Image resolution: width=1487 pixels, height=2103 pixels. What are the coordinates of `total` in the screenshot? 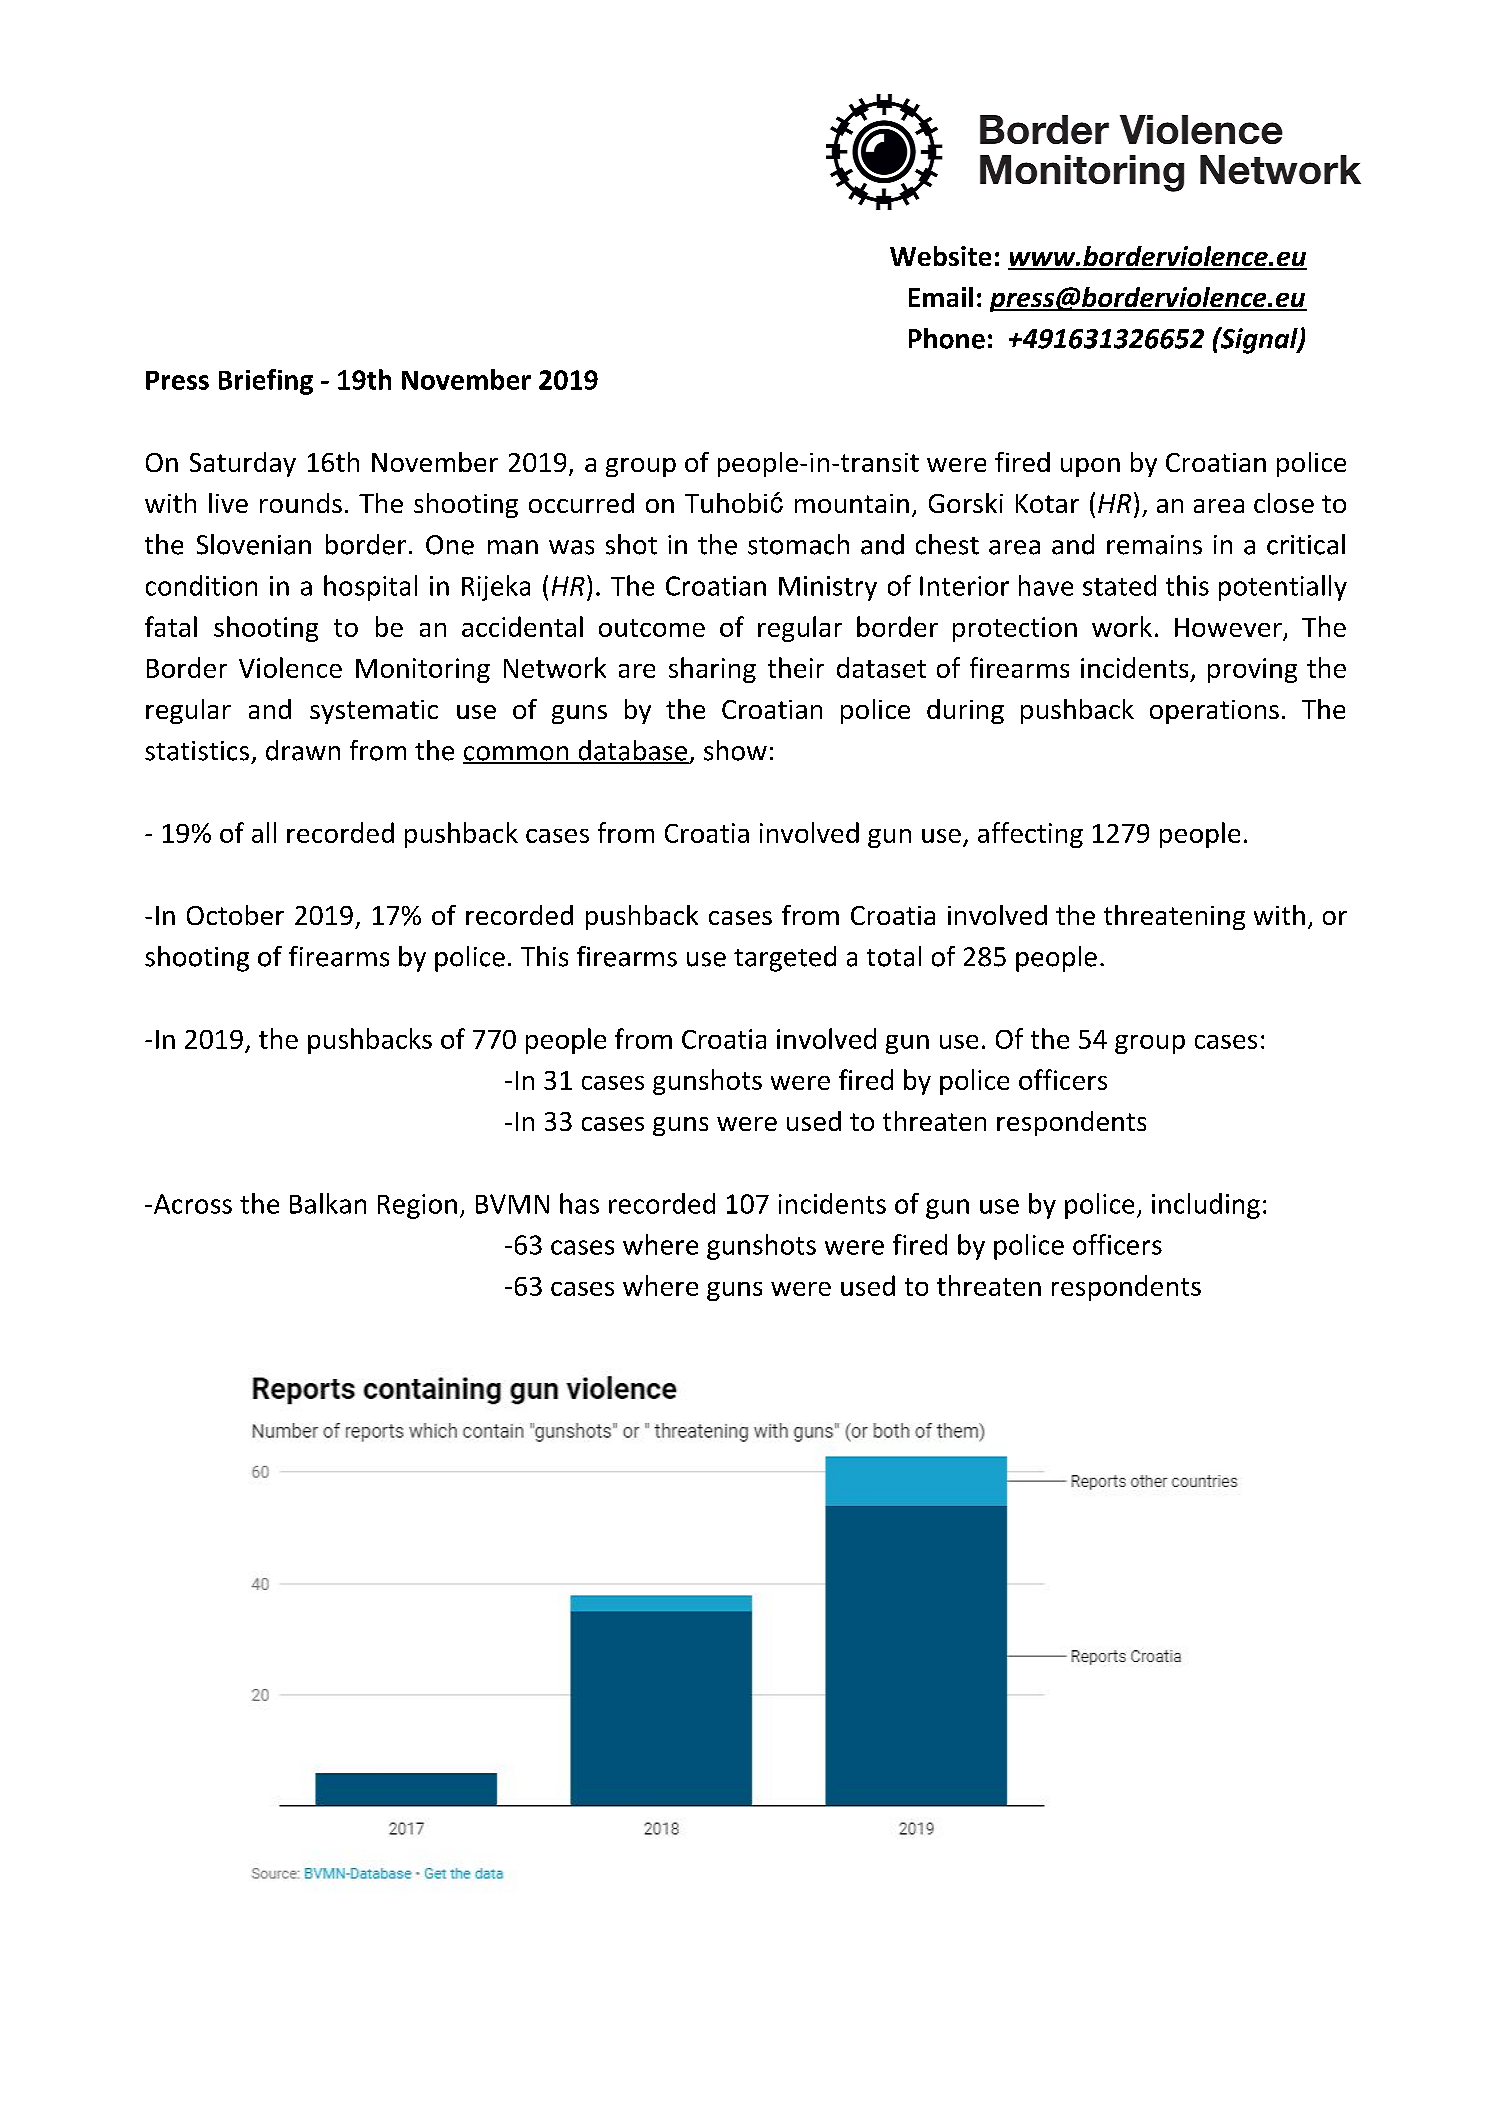 It's located at (894, 956).
